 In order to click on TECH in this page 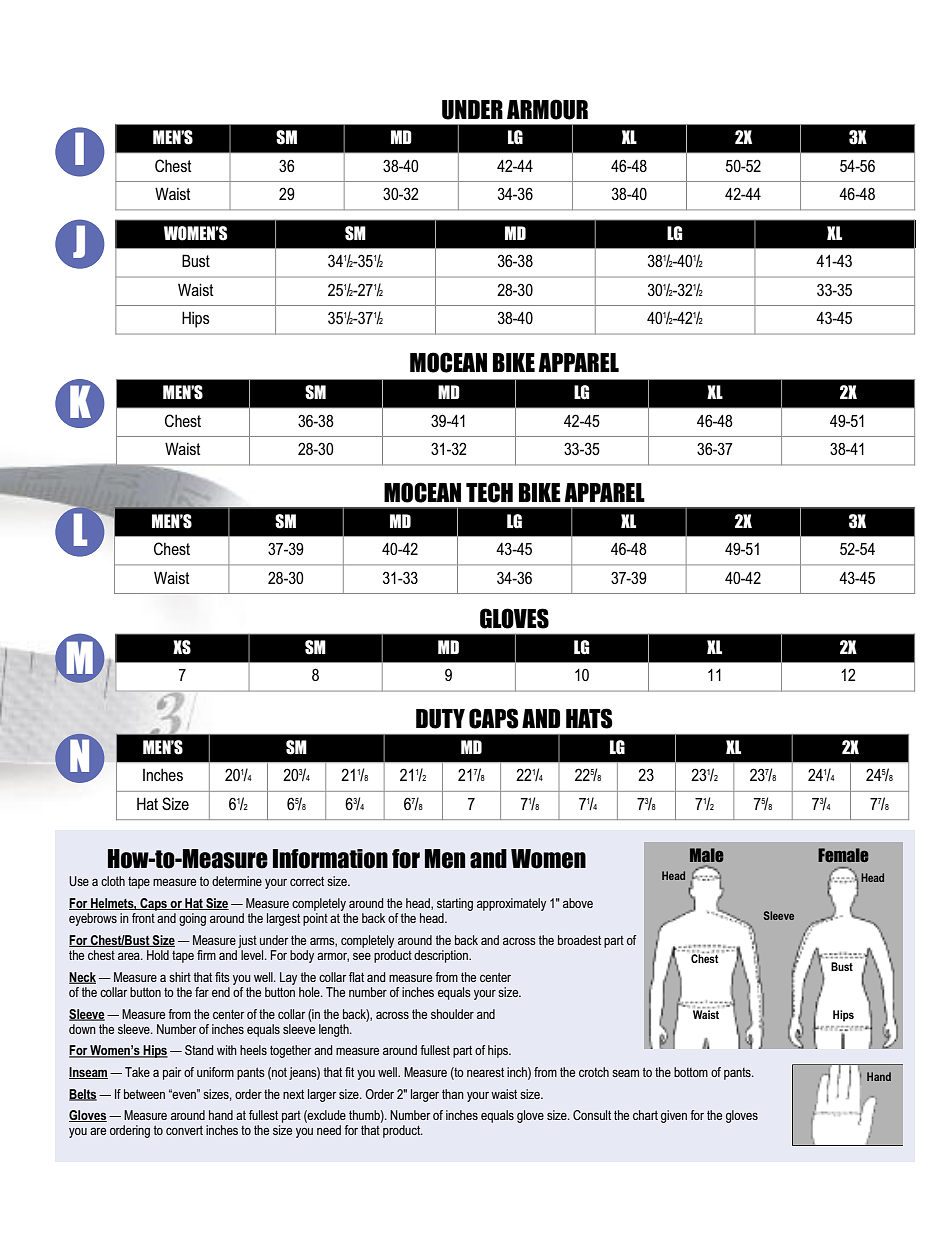, I will do `click(489, 492)`.
